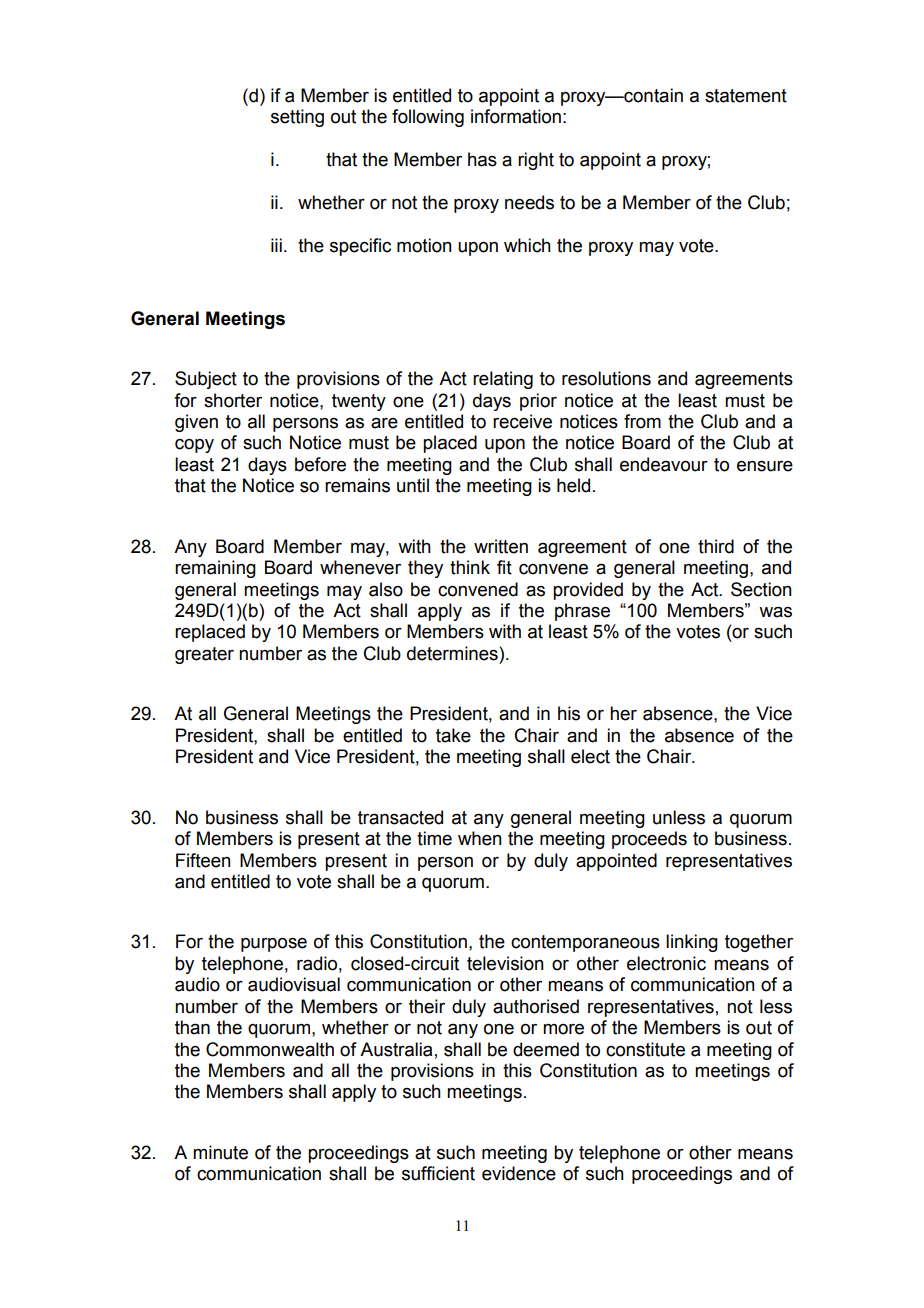 The image size is (924, 1308). What do you see at coordinates (746, 96) in the page?
I see `statement` at bounding box center [746, 96].
